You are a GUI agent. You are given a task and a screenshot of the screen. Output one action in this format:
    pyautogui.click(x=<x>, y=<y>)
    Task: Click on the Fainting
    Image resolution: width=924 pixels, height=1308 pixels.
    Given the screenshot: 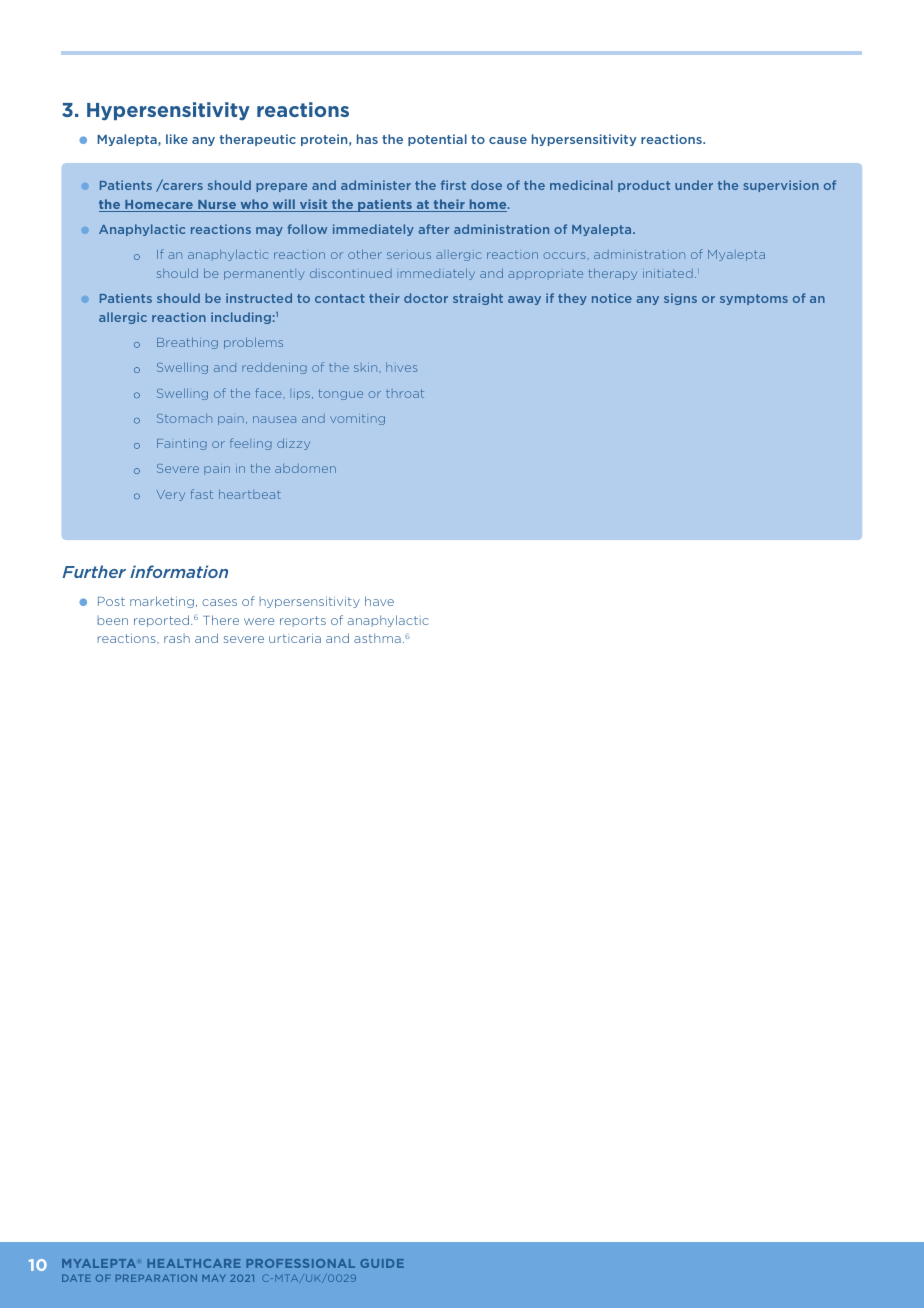 What is the action you would take?
    pyautogui.click(x=182, y=444)
